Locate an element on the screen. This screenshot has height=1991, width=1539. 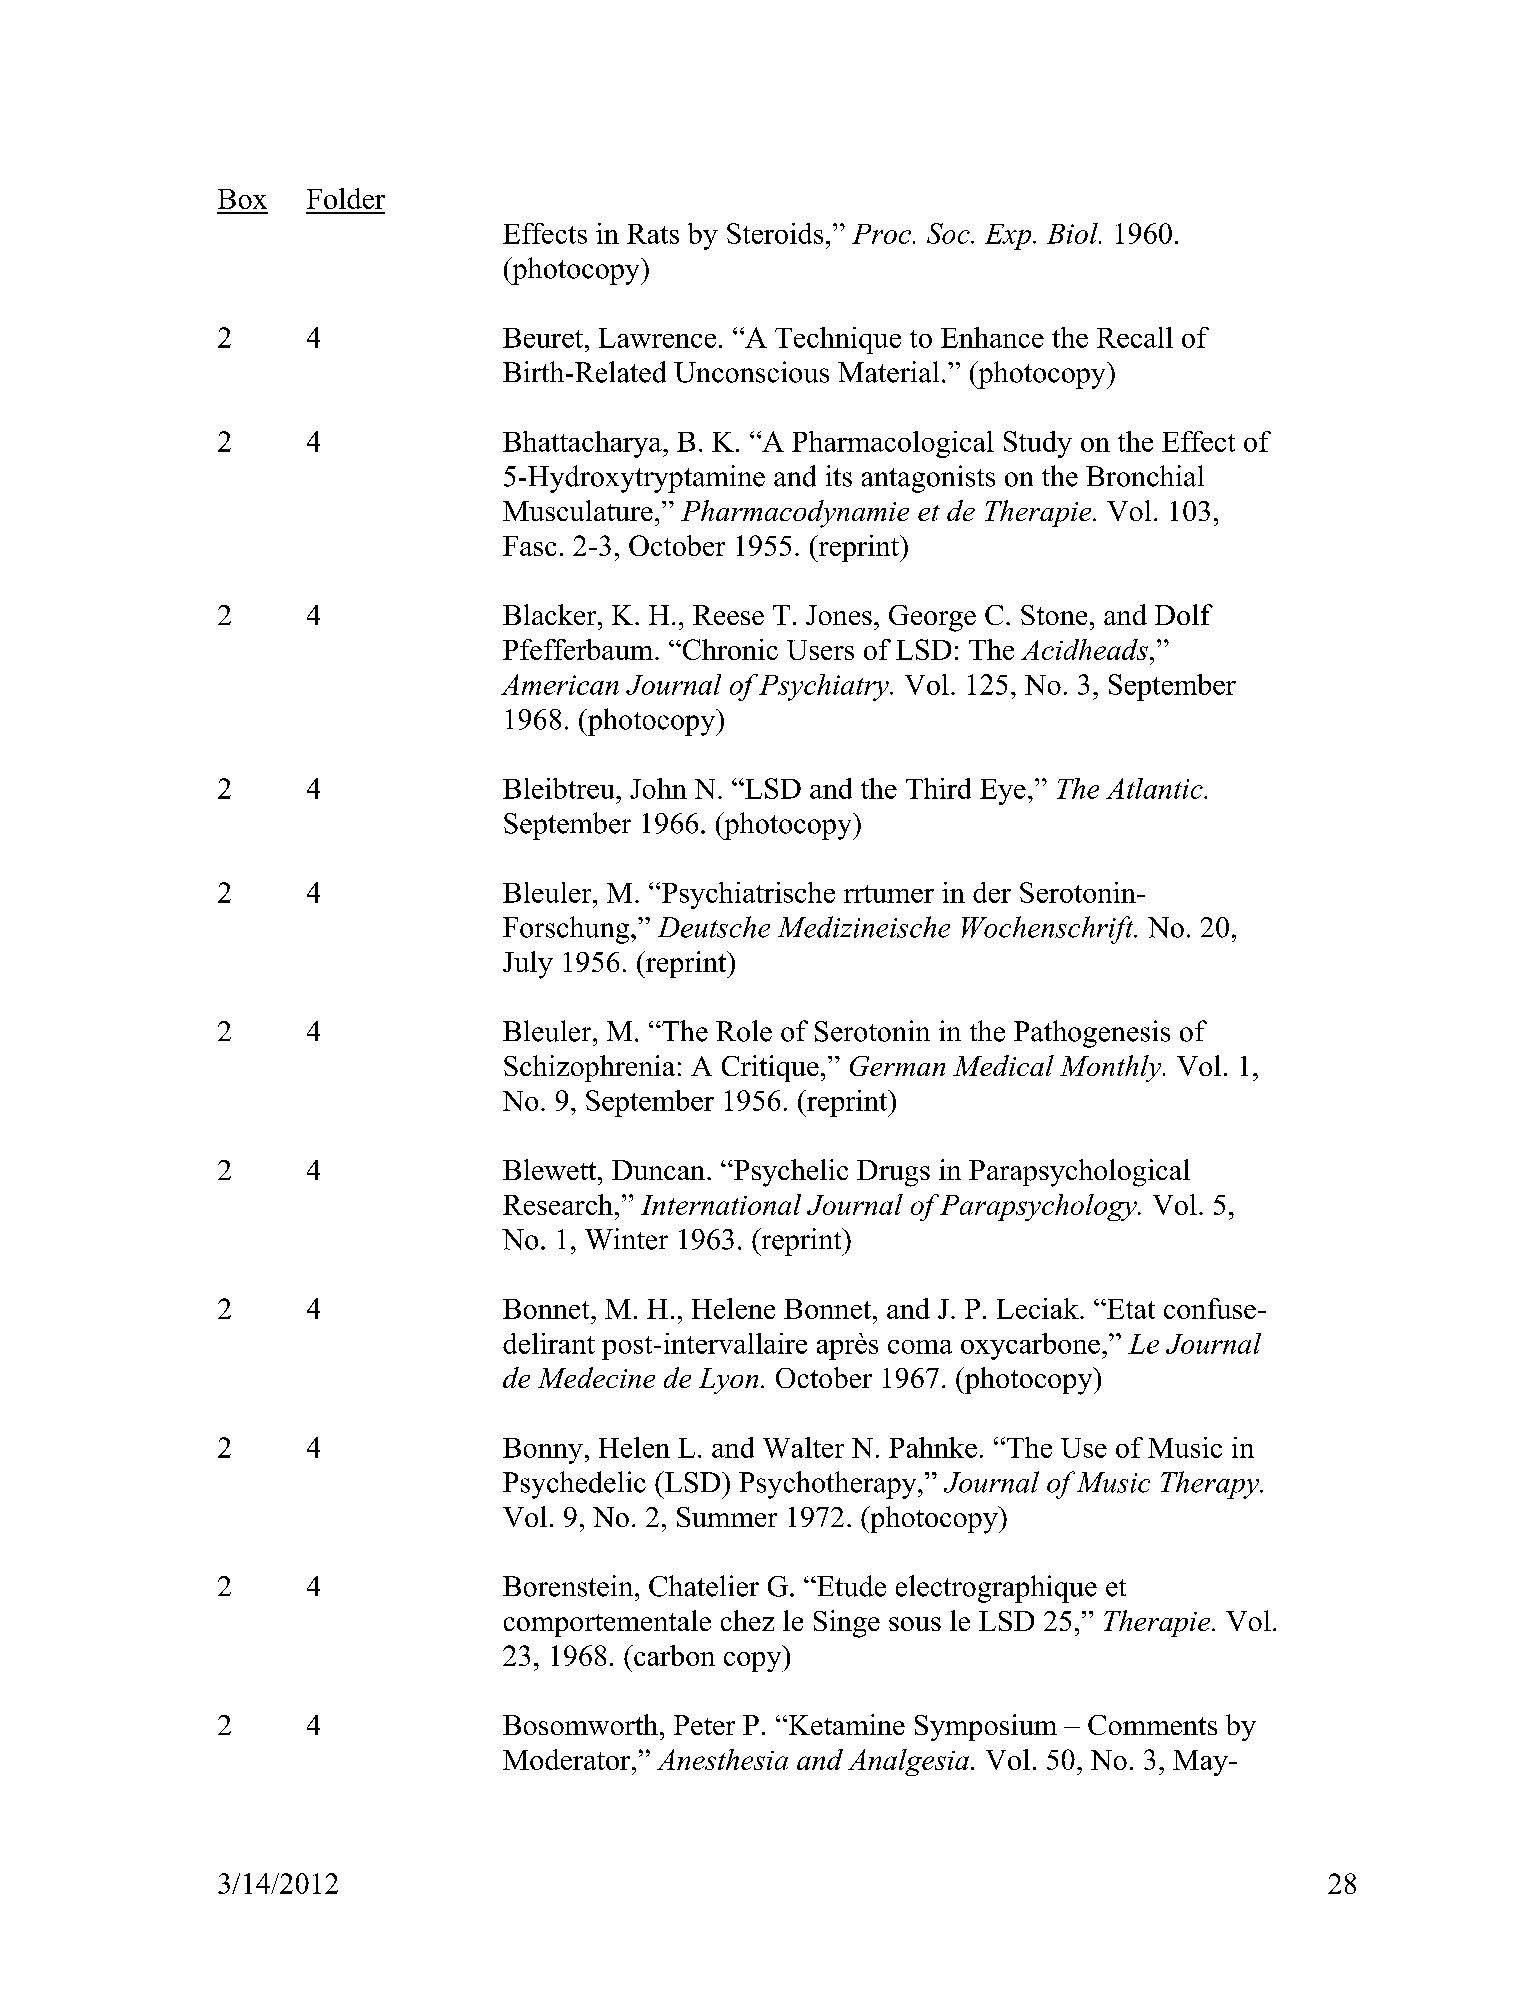
John is located at coordinates (658, 788).
